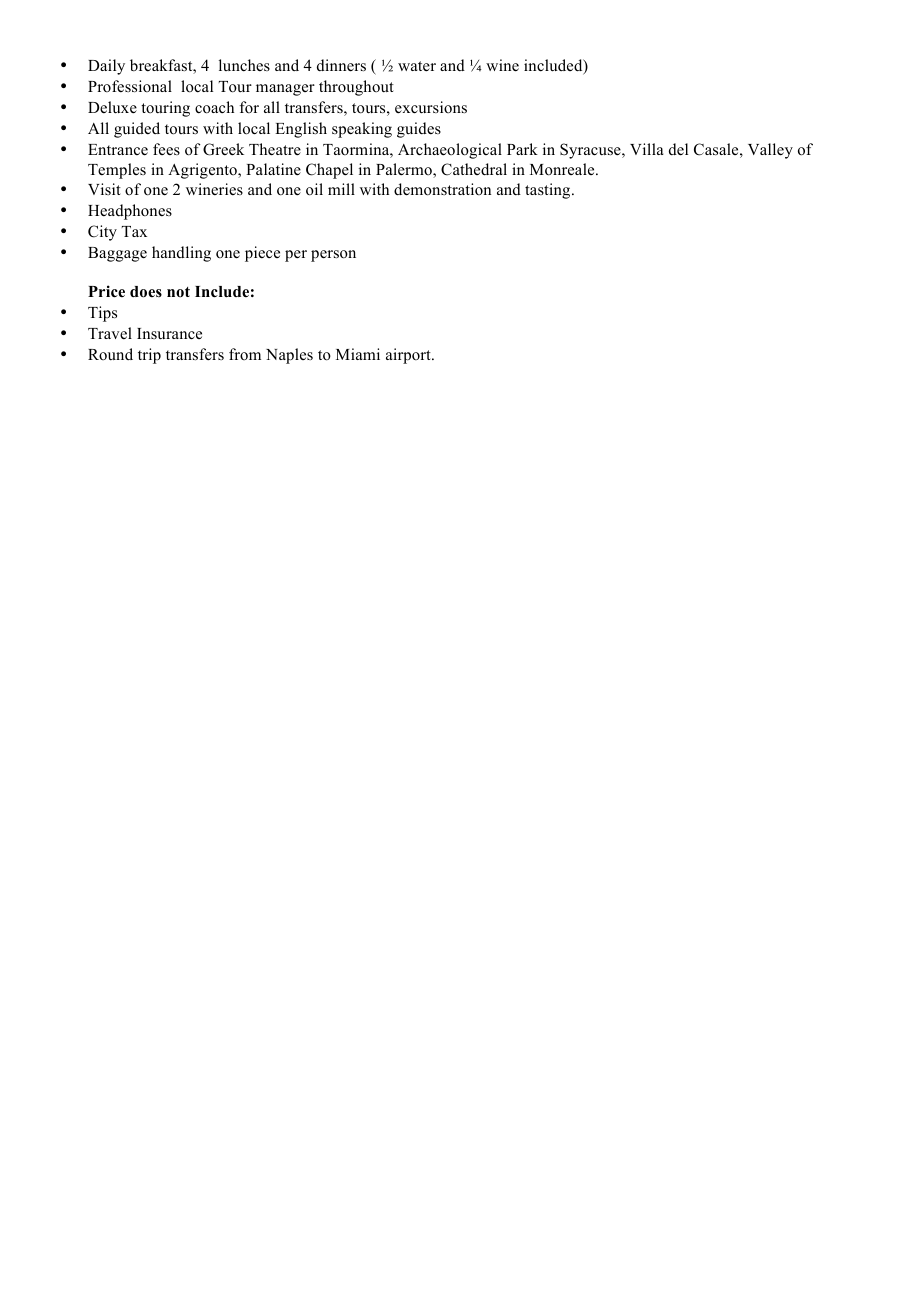 This screenshot has width=924, height=1307. Describe the element at coordinates (549, 191) in the screenshot. I see `tasting` at that location.
